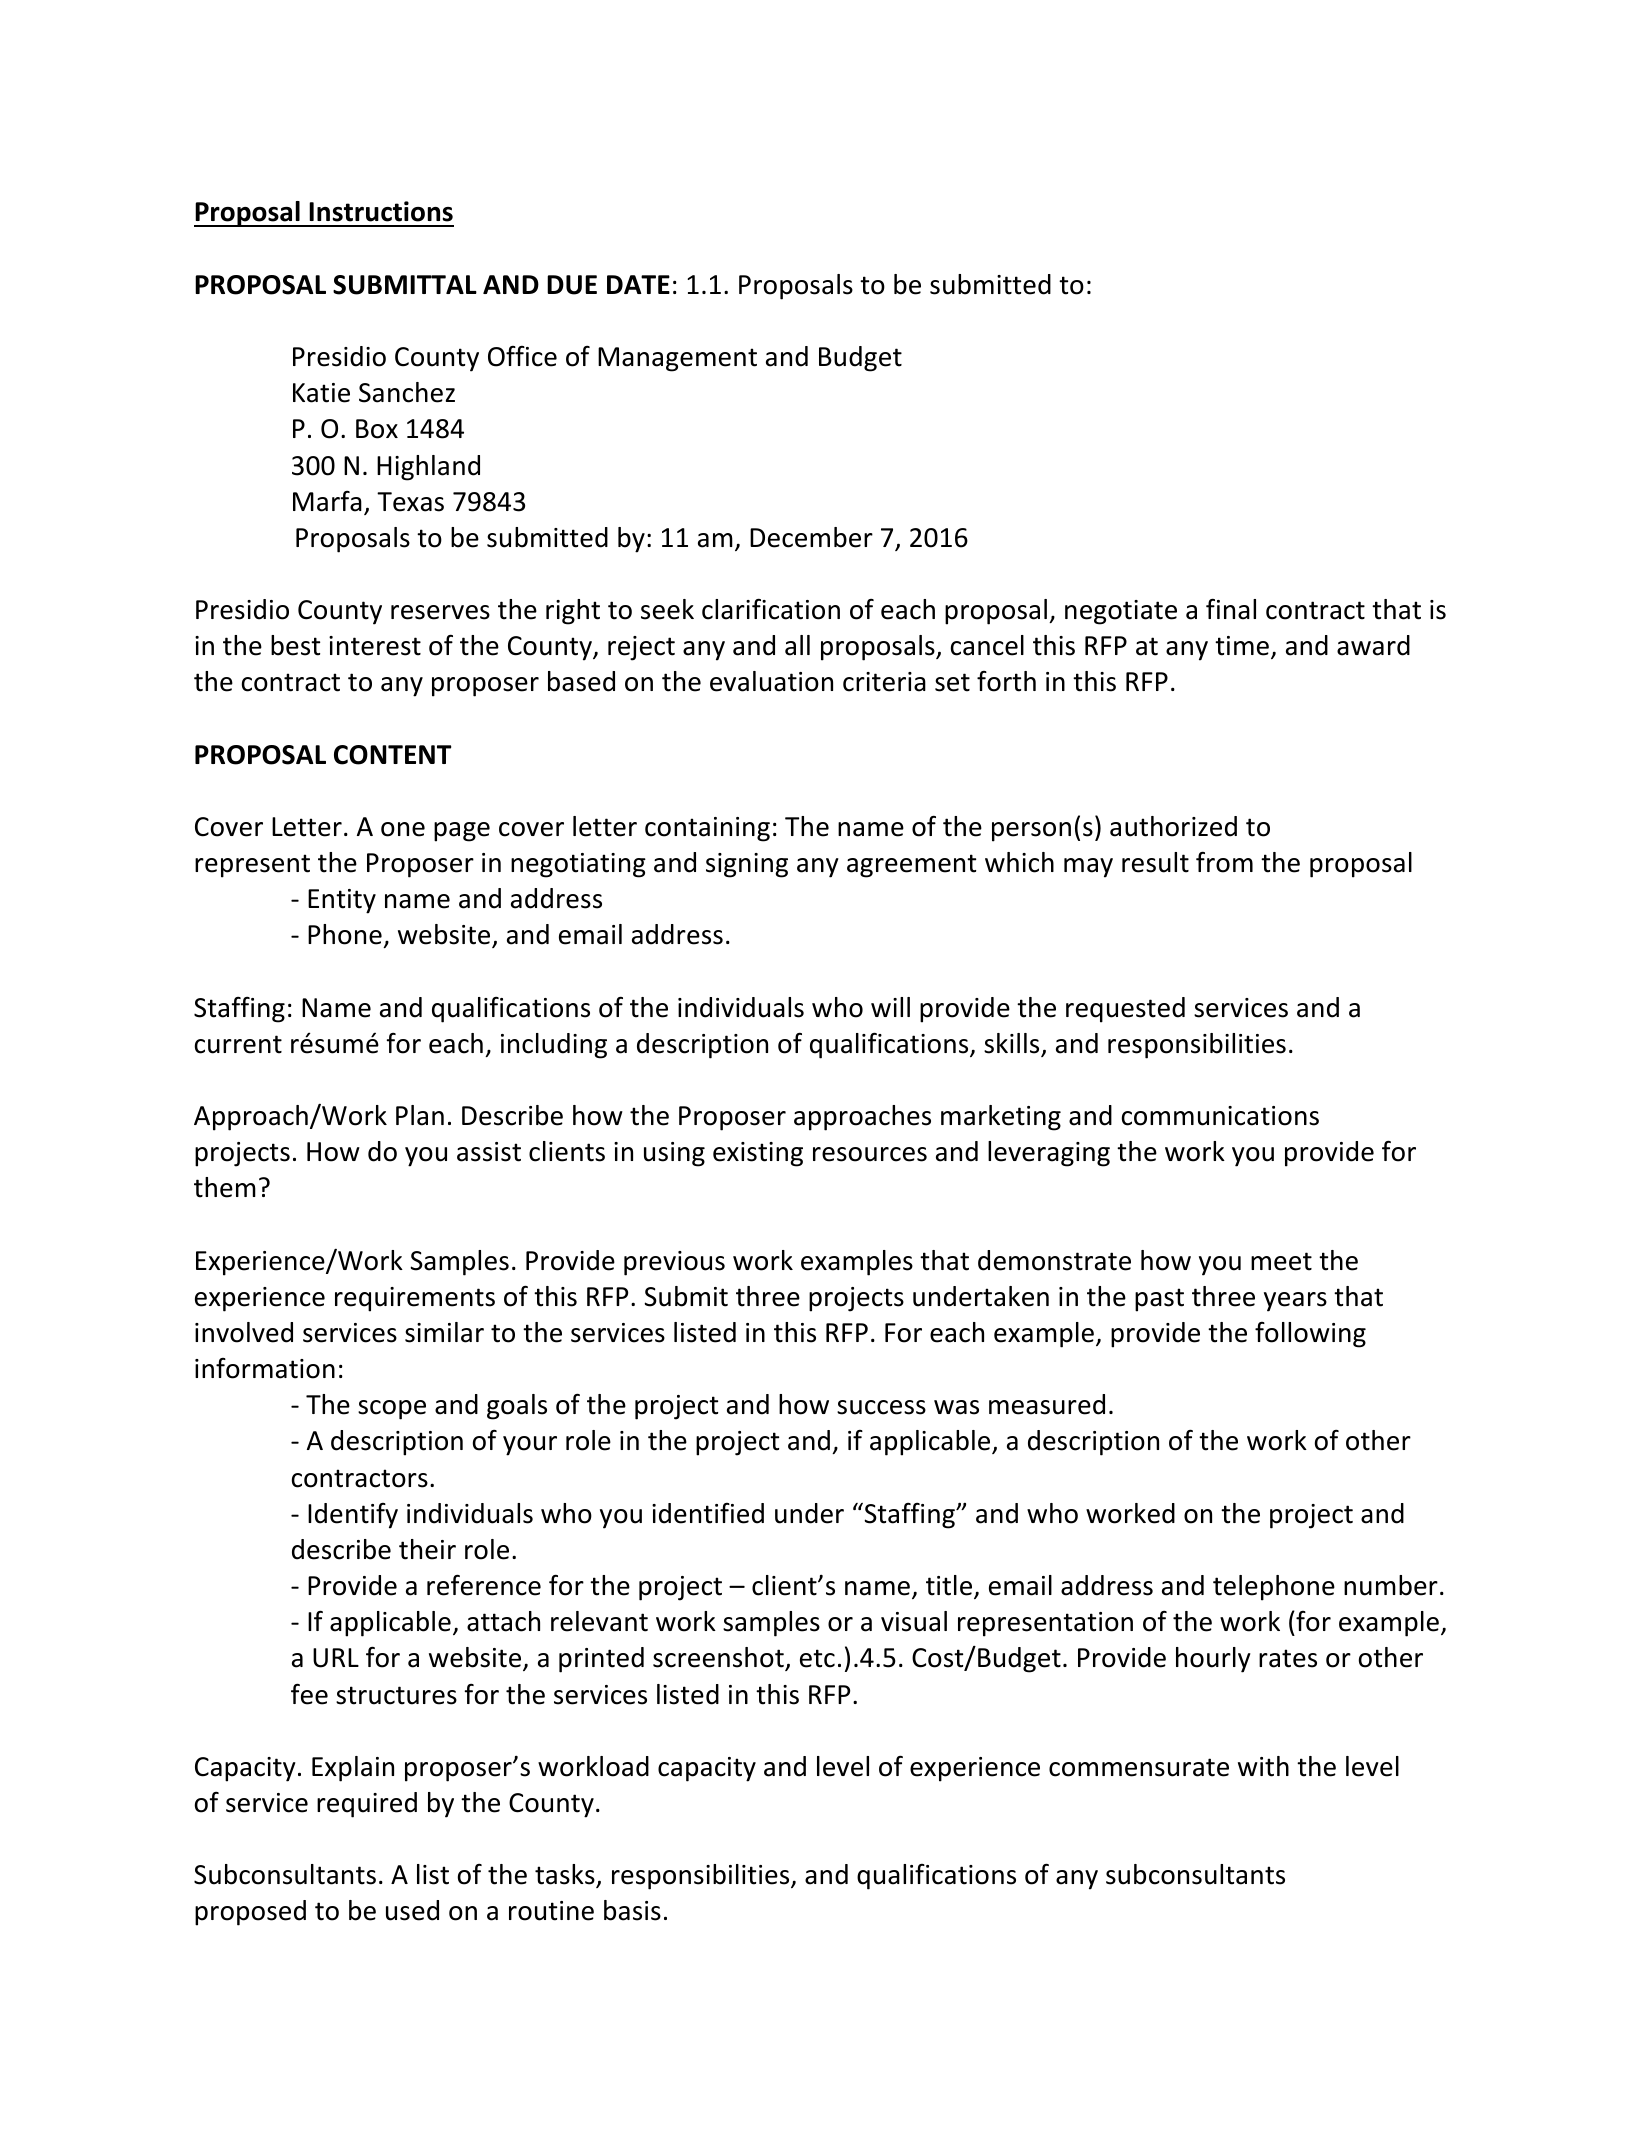 This screenshot has height=2132, width=1647. Describe the element at coordinates (412, 1910) in the screenshot. I see `used` at that location.
